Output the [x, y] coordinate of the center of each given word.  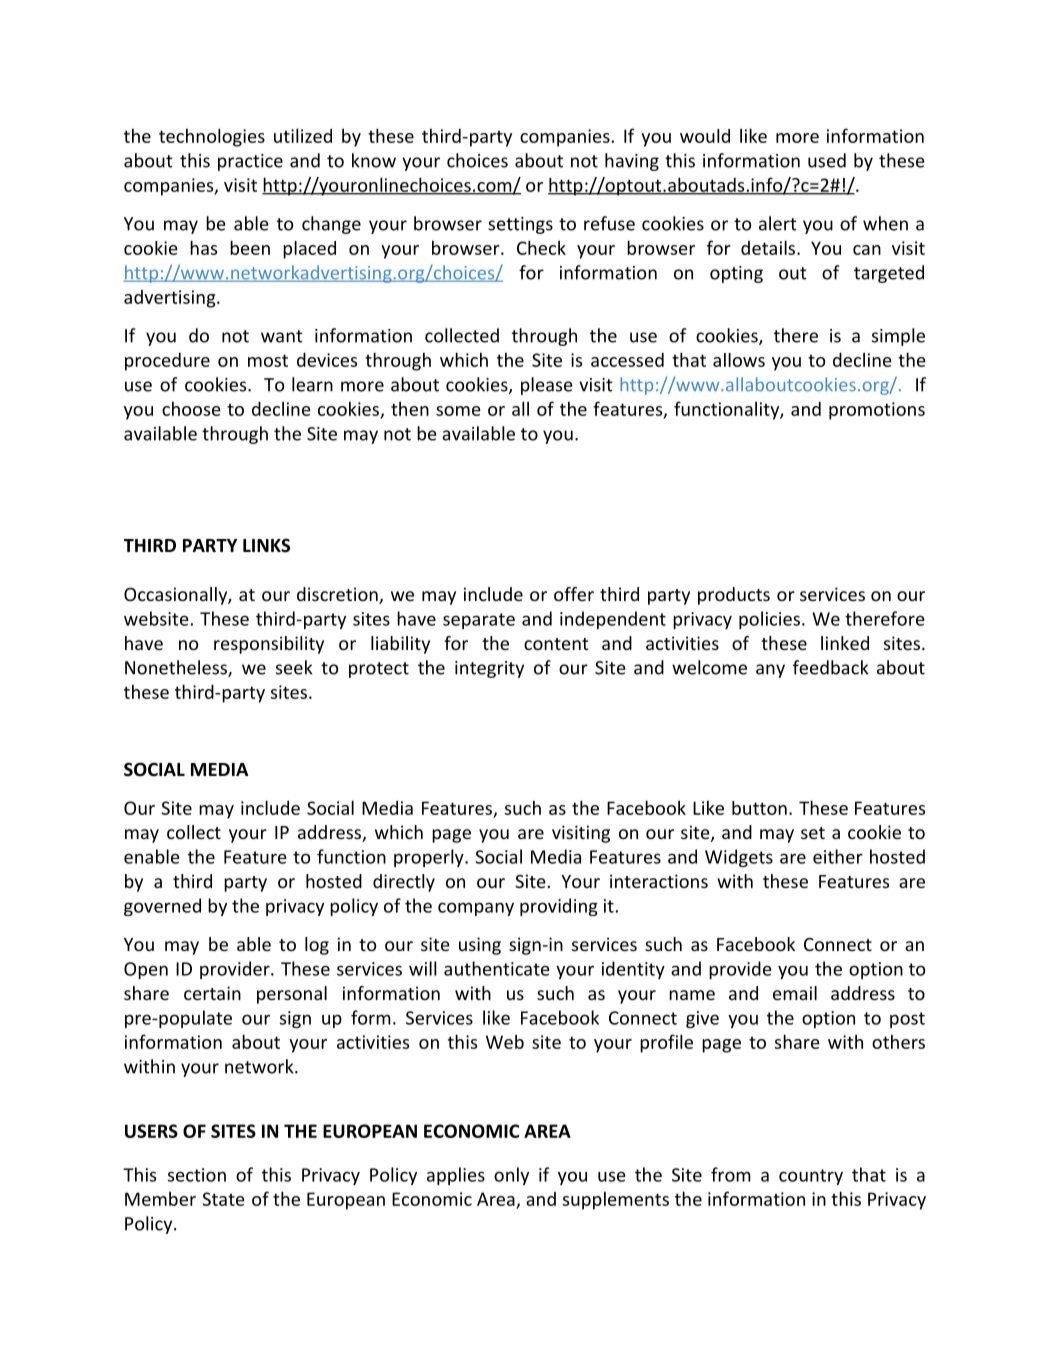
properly [430, 858]
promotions [877, 411]
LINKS [266, 545]
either [838, 856]
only [511, 1176]
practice [250, 162]
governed [162, 907]
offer [574, 594]
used [827, 160]
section [197, 1175]
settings [520, 225]
